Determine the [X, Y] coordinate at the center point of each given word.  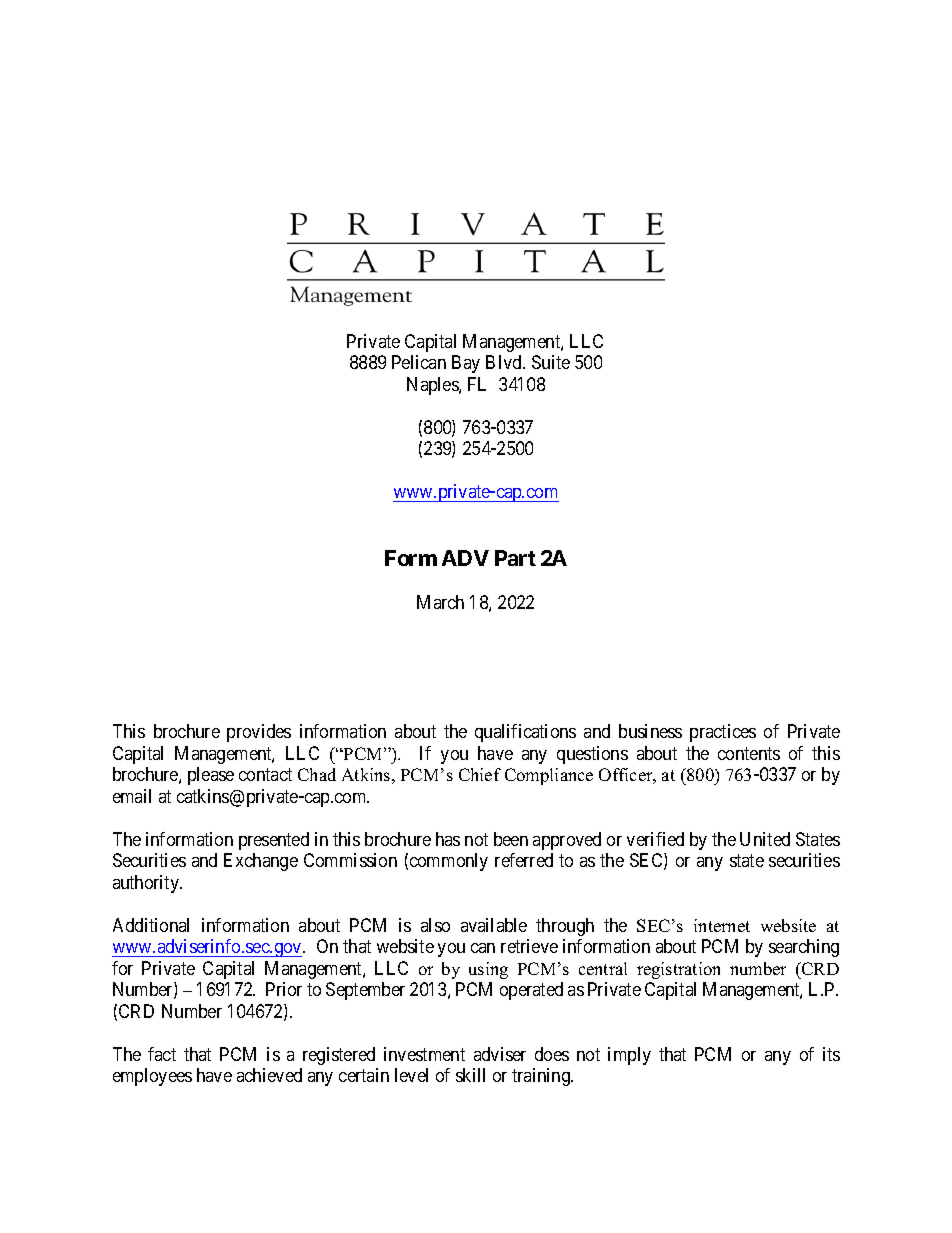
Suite [551, 362]
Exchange [261, 862]
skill [470, 1075]
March [440, 602]
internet [722, 925]
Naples [433, 386]
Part [515, 558]
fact [162, 1054]
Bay [466, 364]
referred [524, 860]
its [831, 1054]
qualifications [525, 733]
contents [749, 753]
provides [259, 733]
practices [723, 733]
